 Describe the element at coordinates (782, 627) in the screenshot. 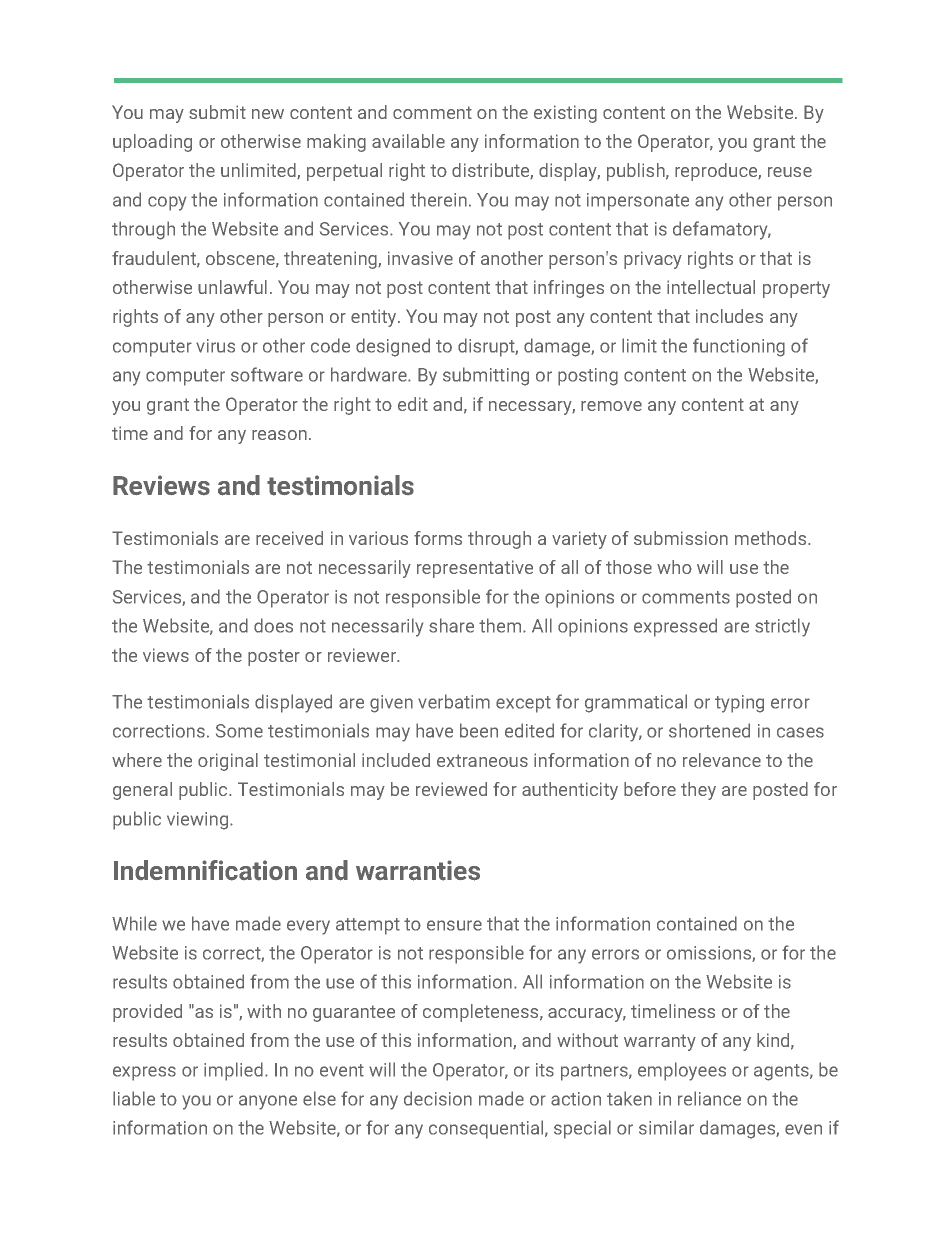

I see `strictly` at that location.
